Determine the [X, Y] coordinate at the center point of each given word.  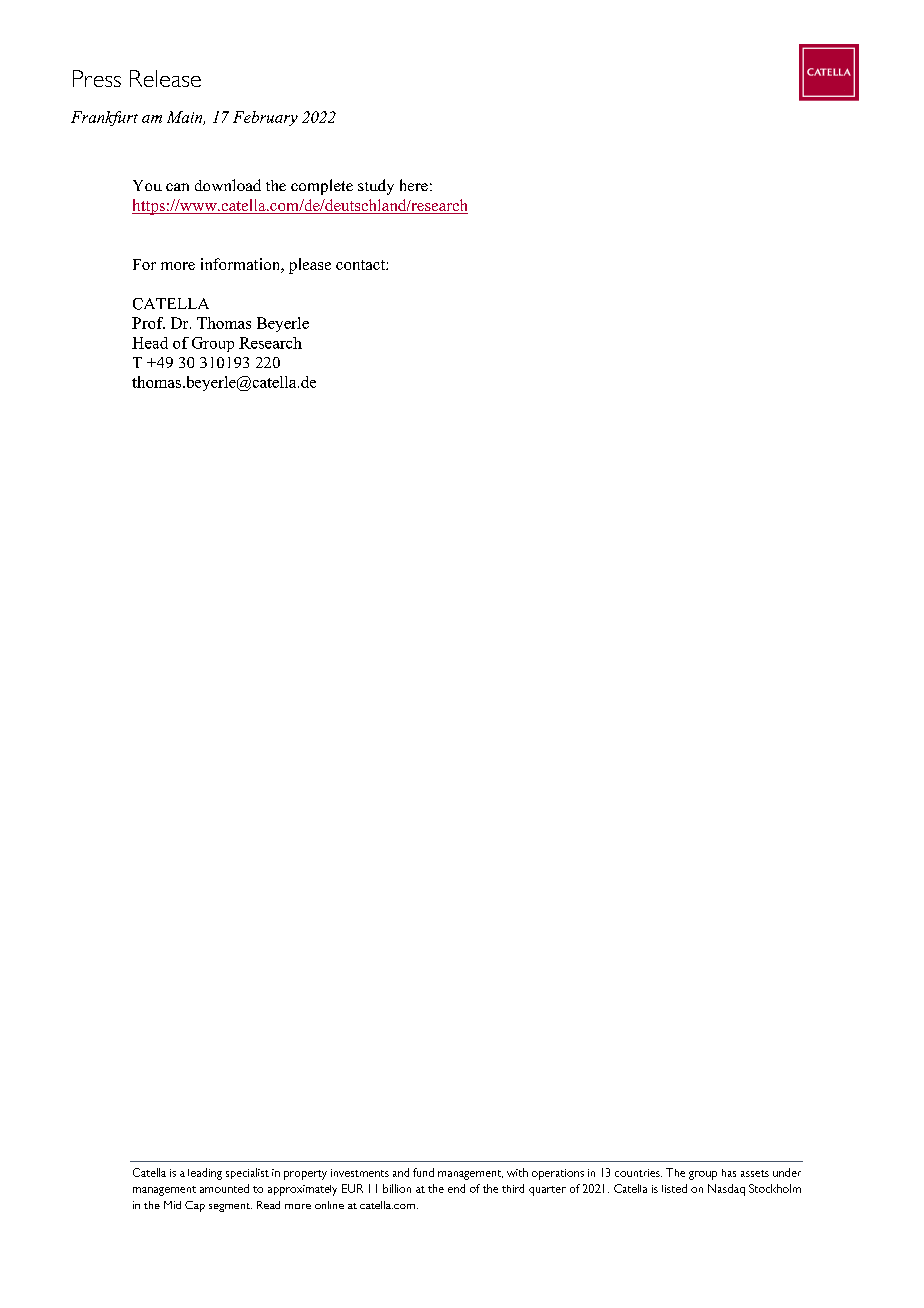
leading [205, 1174]
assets [755, 1173]
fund [423, 1172]
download [228, 185]
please [310, 266]
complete [322, 187]
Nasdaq [726, 1190]
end [456, 1188]
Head [150, 343]
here [414, 185]
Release [165, 78]
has [729, 1173]
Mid [172, 1205]
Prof [148, 323]
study [376, 187]
